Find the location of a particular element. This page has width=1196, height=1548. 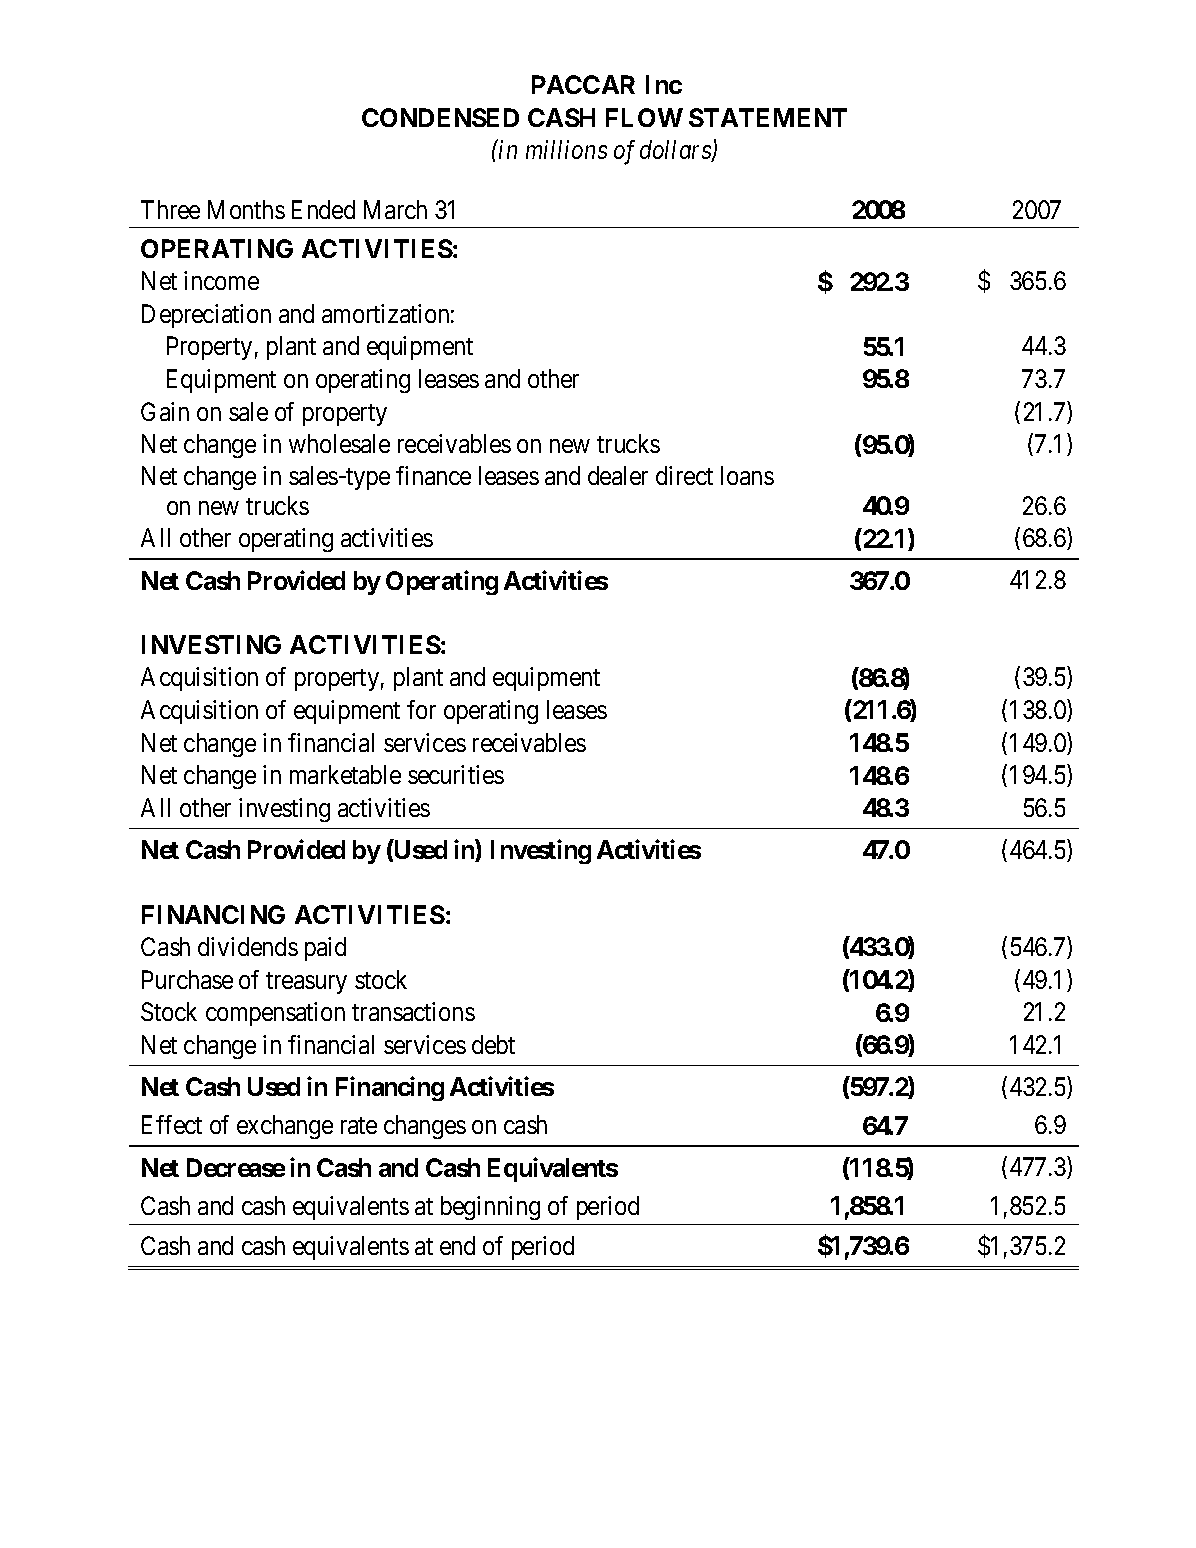

CONDENSED is located at coordinates (440, 117).
